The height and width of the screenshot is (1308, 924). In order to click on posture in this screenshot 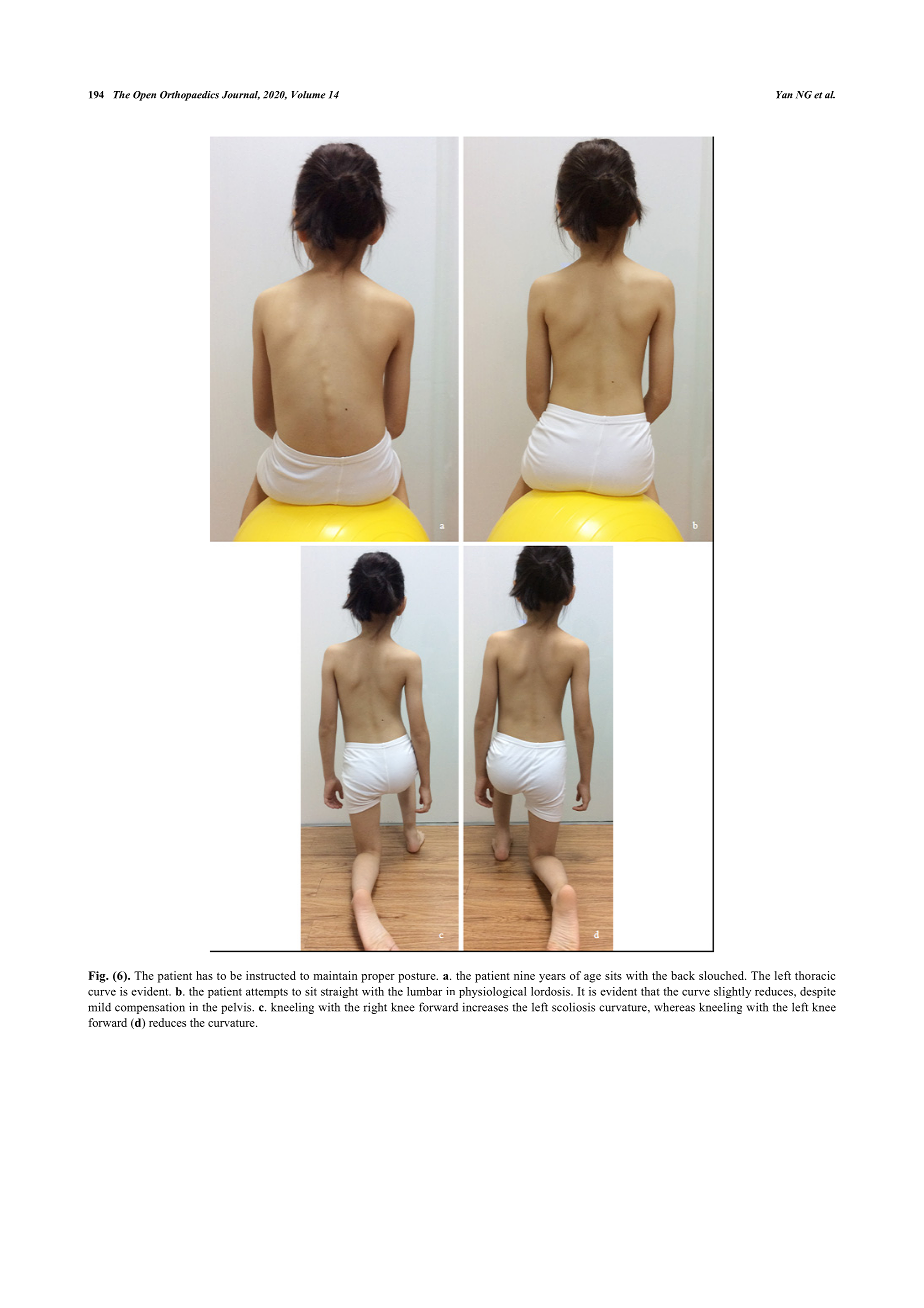, I will do `click(418, 977)`.
